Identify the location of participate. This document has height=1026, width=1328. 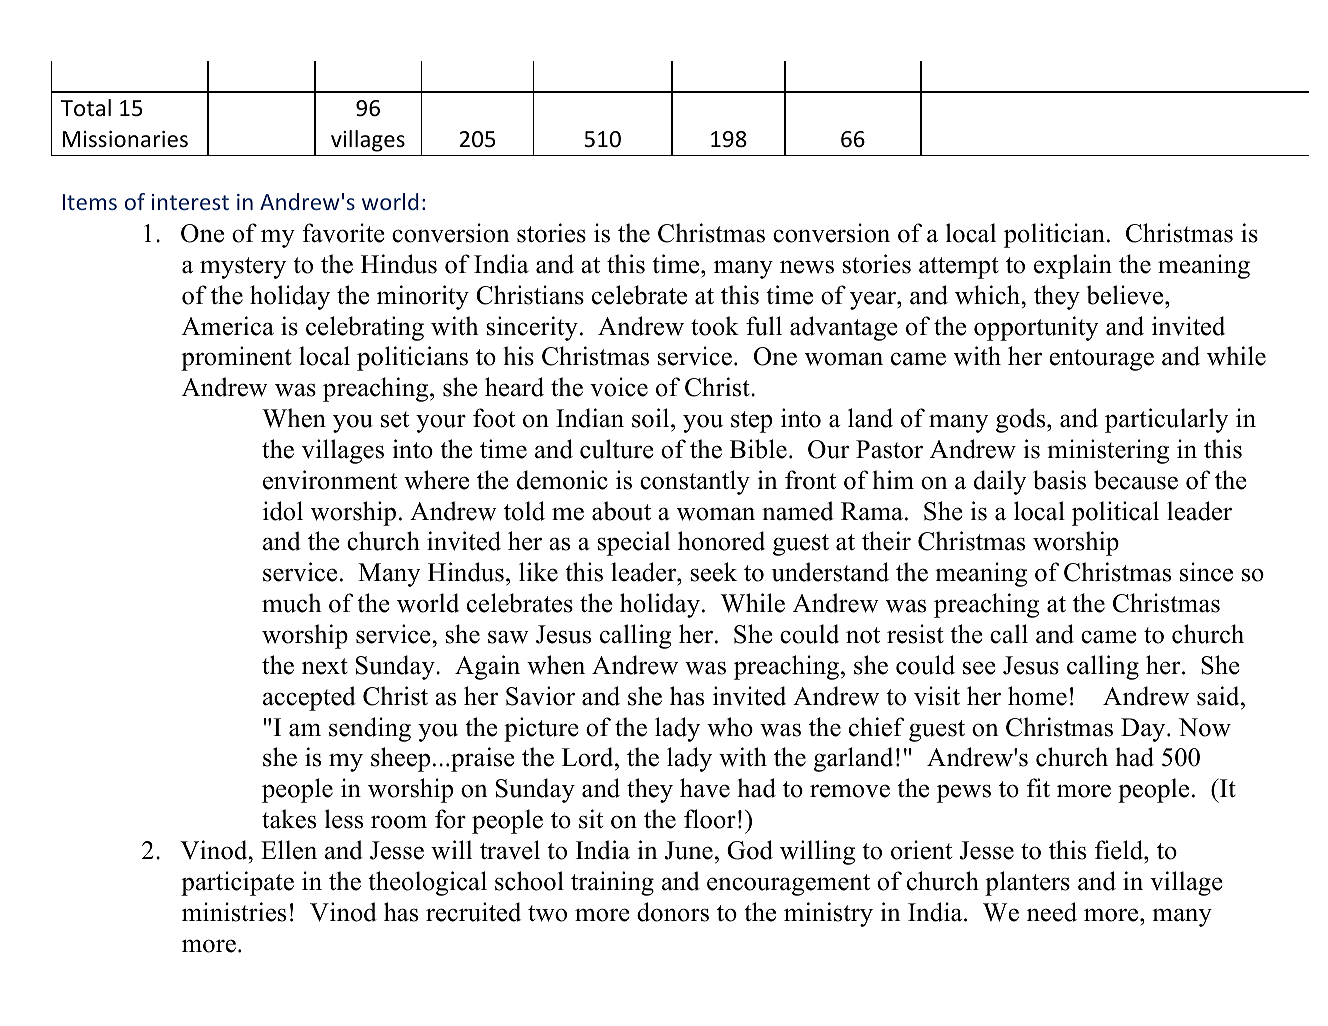
(237, 883).
